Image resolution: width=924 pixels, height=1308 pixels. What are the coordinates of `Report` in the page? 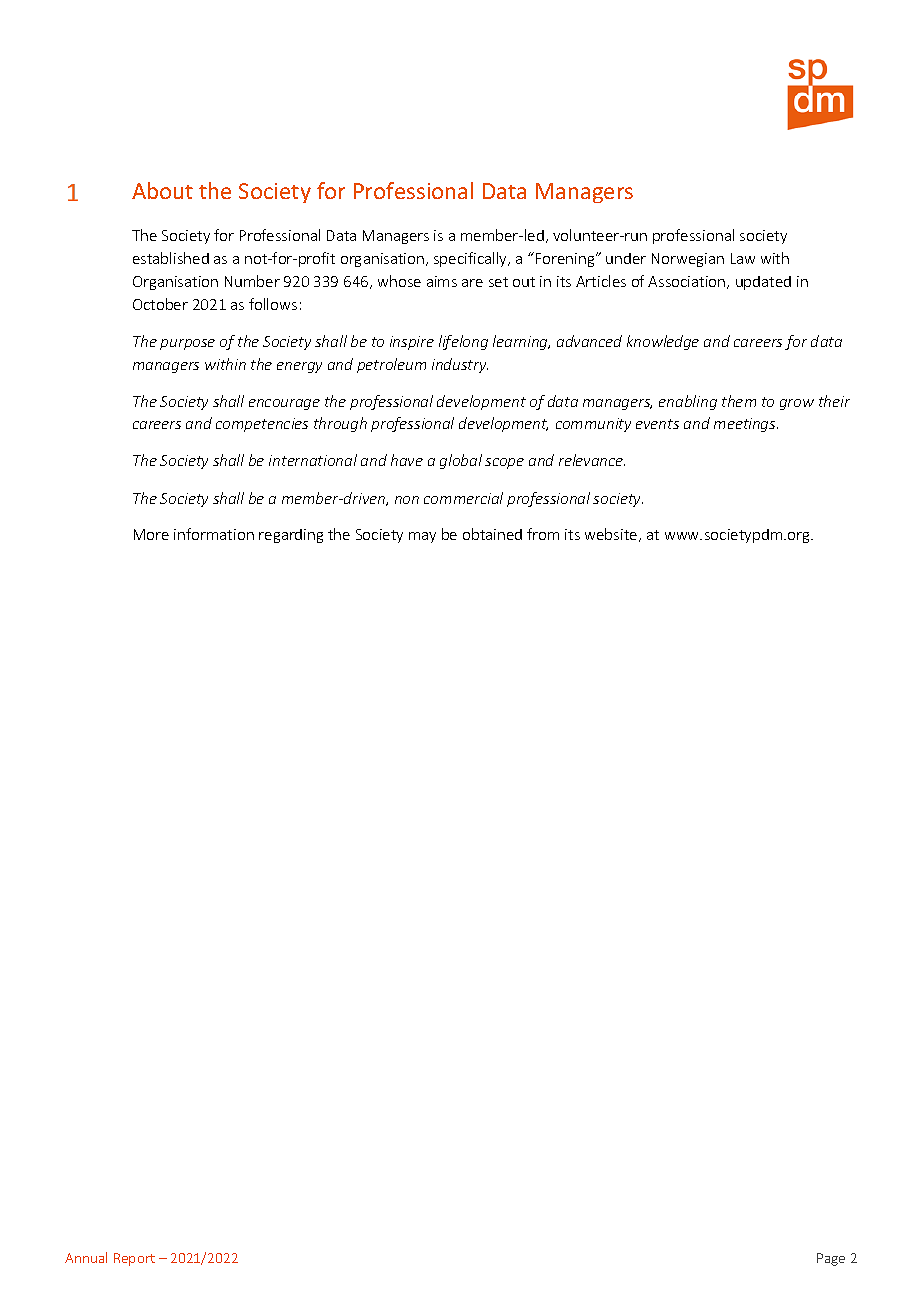 It's located at (134, 1259).
